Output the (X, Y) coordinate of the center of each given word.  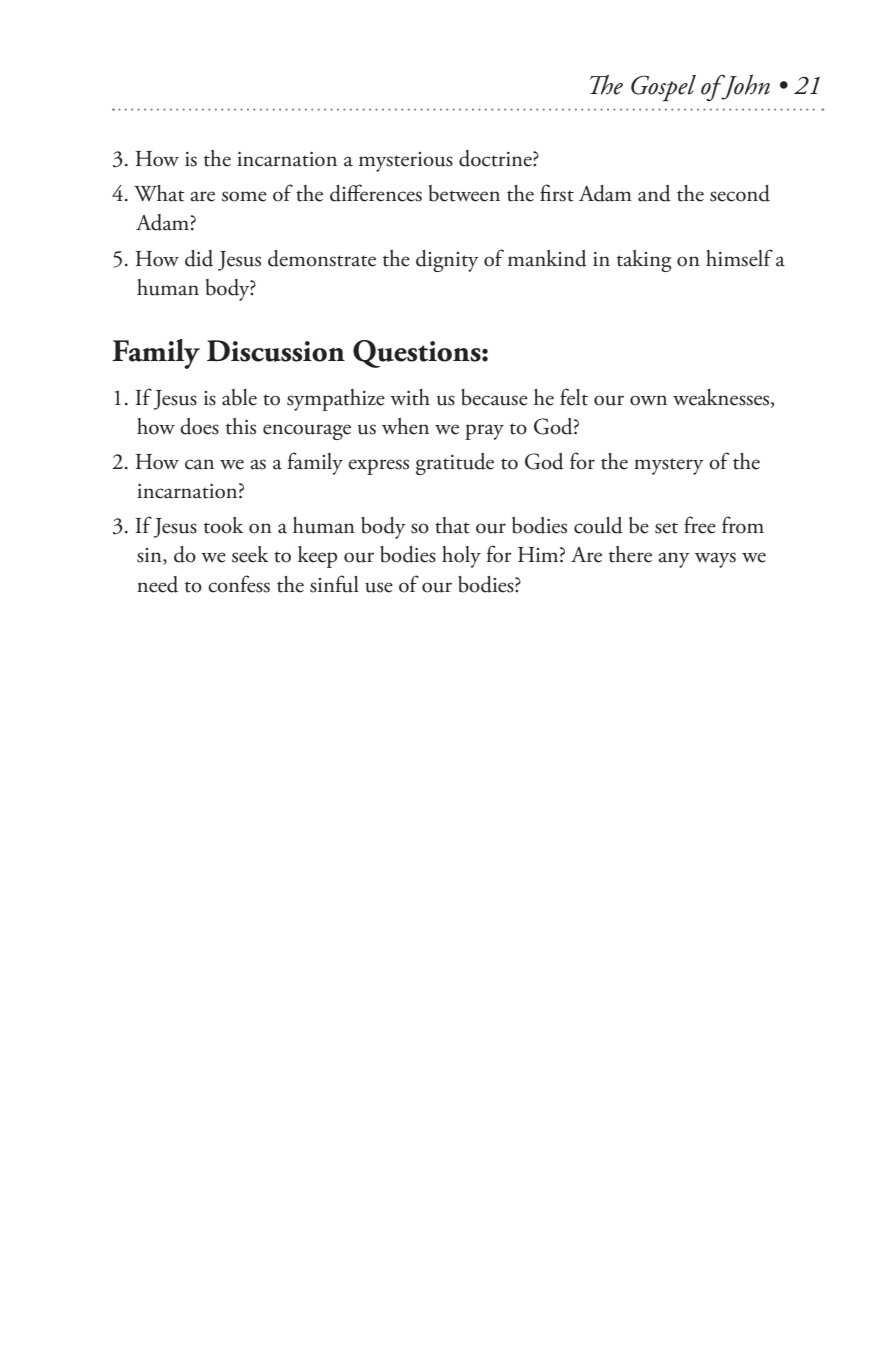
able (239, 397)
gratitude (455, 464)
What (159, 193)
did (199, 258)
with (410, 397)
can (199, 464)
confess (239, 584)
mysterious (406, 162)
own (648, 400)
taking (644, 261)
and (654, 193)
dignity (447, 261)
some (244, 196)
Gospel (663, 88)
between (464, 193)
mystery (669, 466)
